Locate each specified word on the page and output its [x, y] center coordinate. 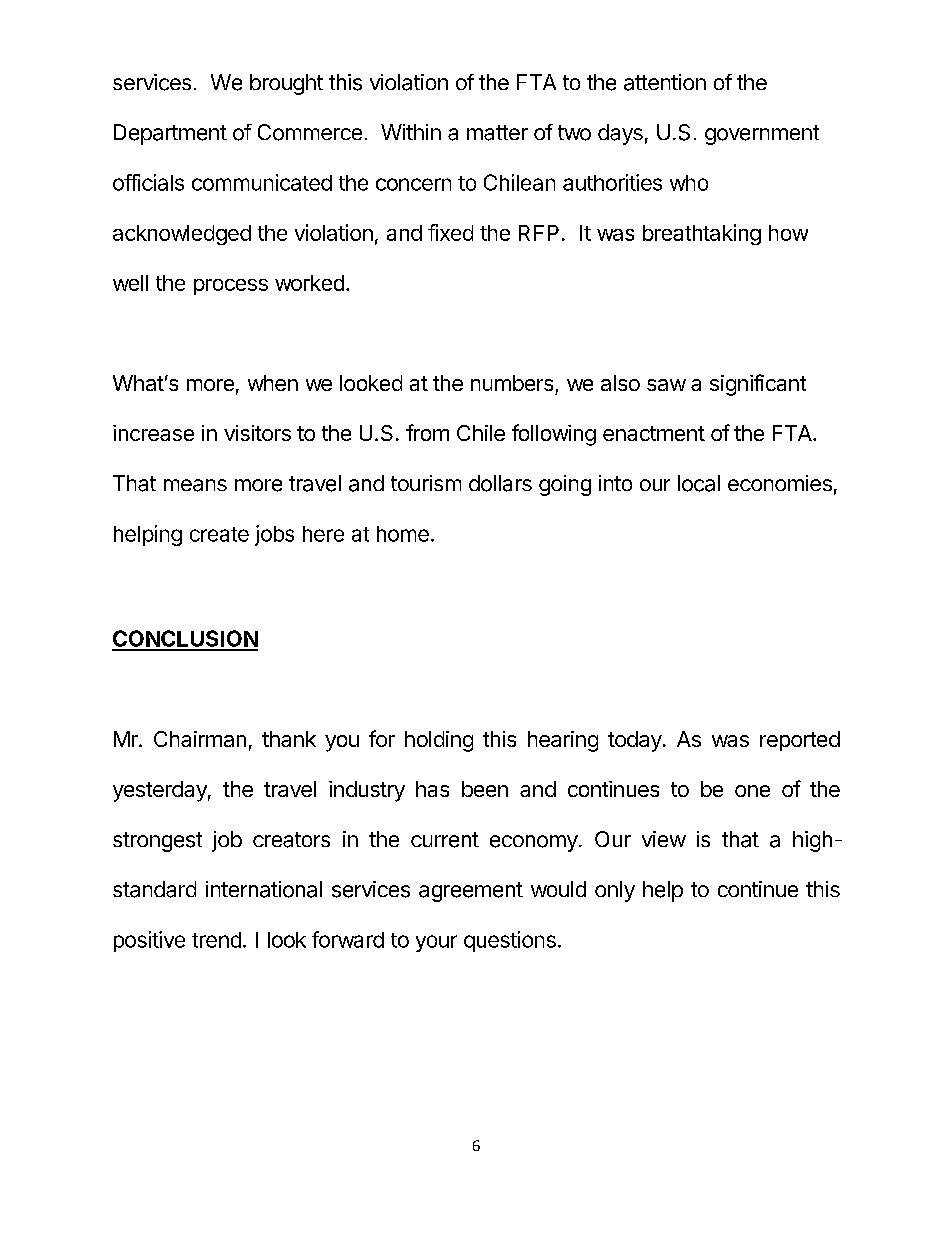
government [762, 135]
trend [216, 940]
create [219, 534]
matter [497, 133]
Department [170, 134]
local [699, 483]
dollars [500, 483]
